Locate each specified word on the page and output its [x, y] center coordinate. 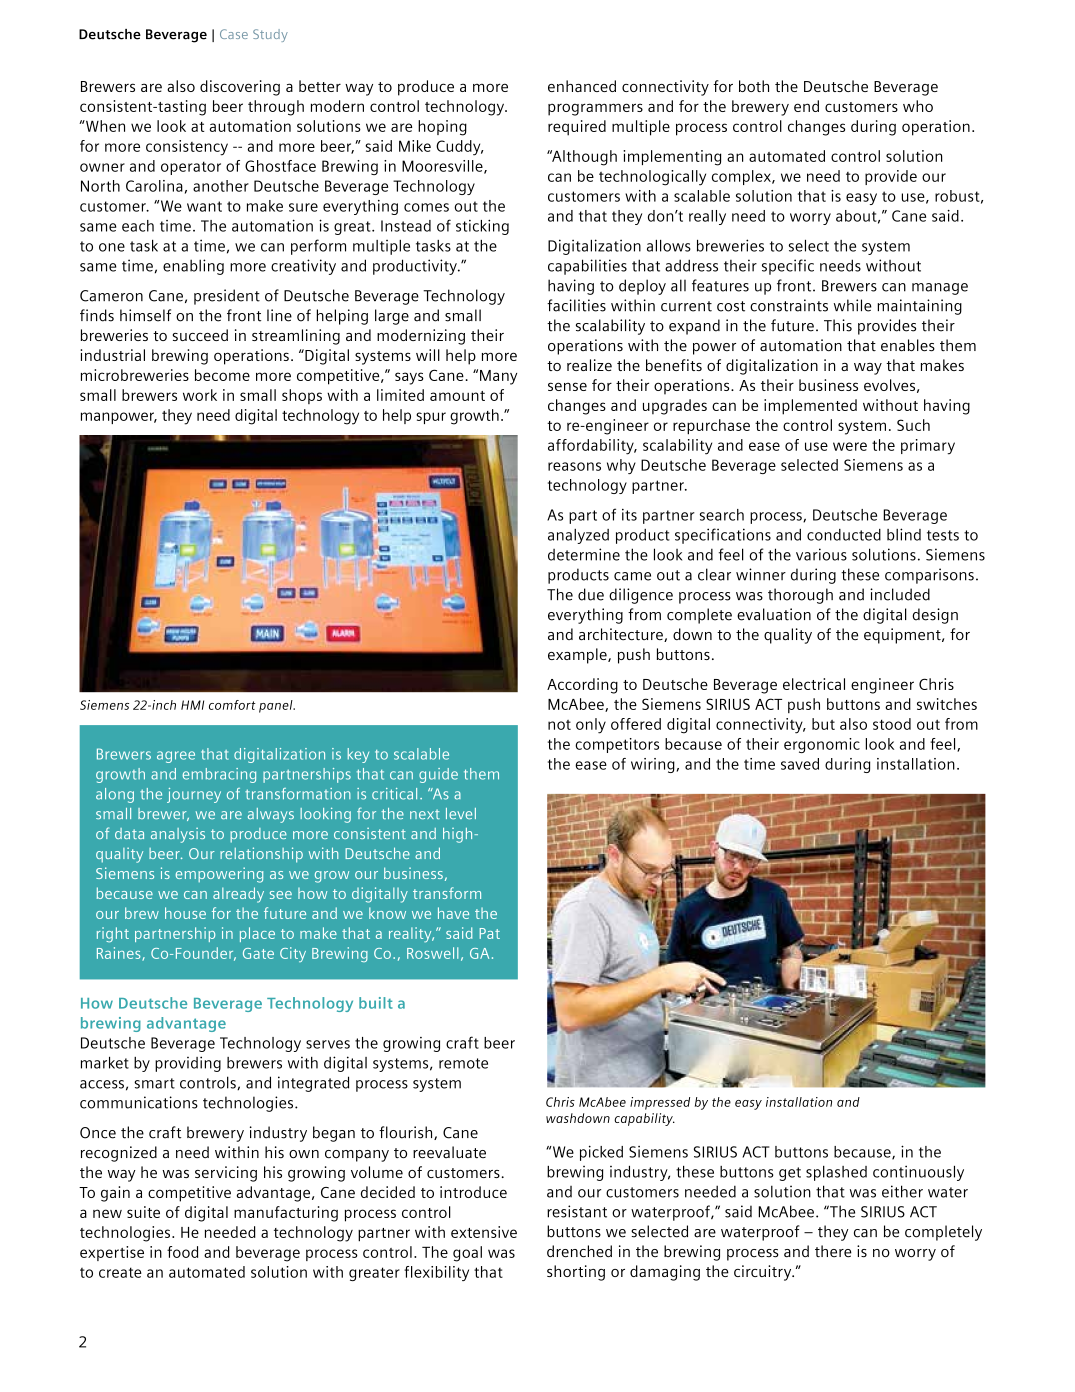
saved [800, 764]
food [182, 1252]
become [222, 375]
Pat [490, 933]
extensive [484, 1232]
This [838, 325]
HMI [192, 705]
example [578, 656]
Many [498, 377]
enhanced [582, 86]
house [185, 913]
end [806, 106]
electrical [814, 684]
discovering [240, 88]
